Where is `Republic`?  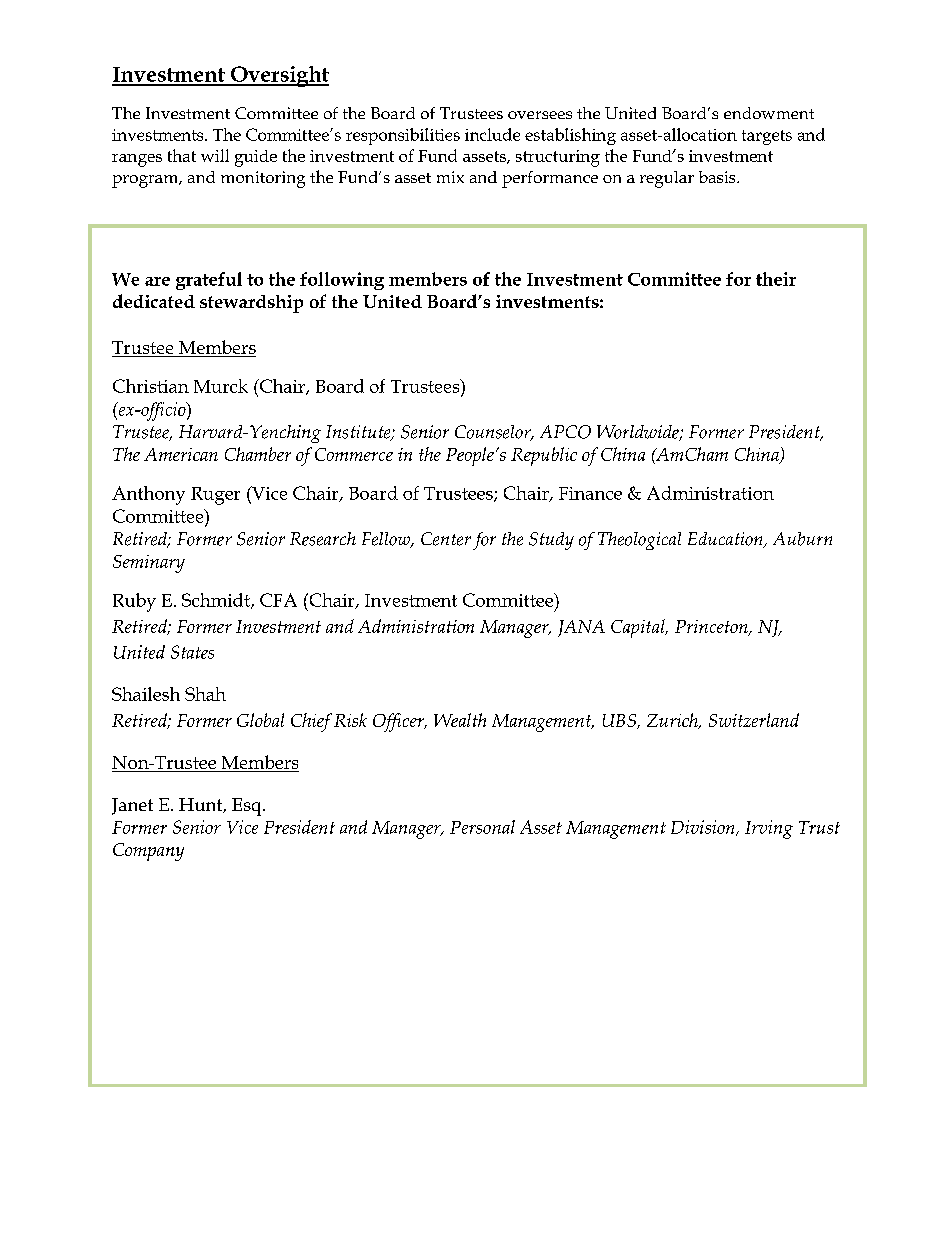 Republic is located at coordinates (544, 456).
